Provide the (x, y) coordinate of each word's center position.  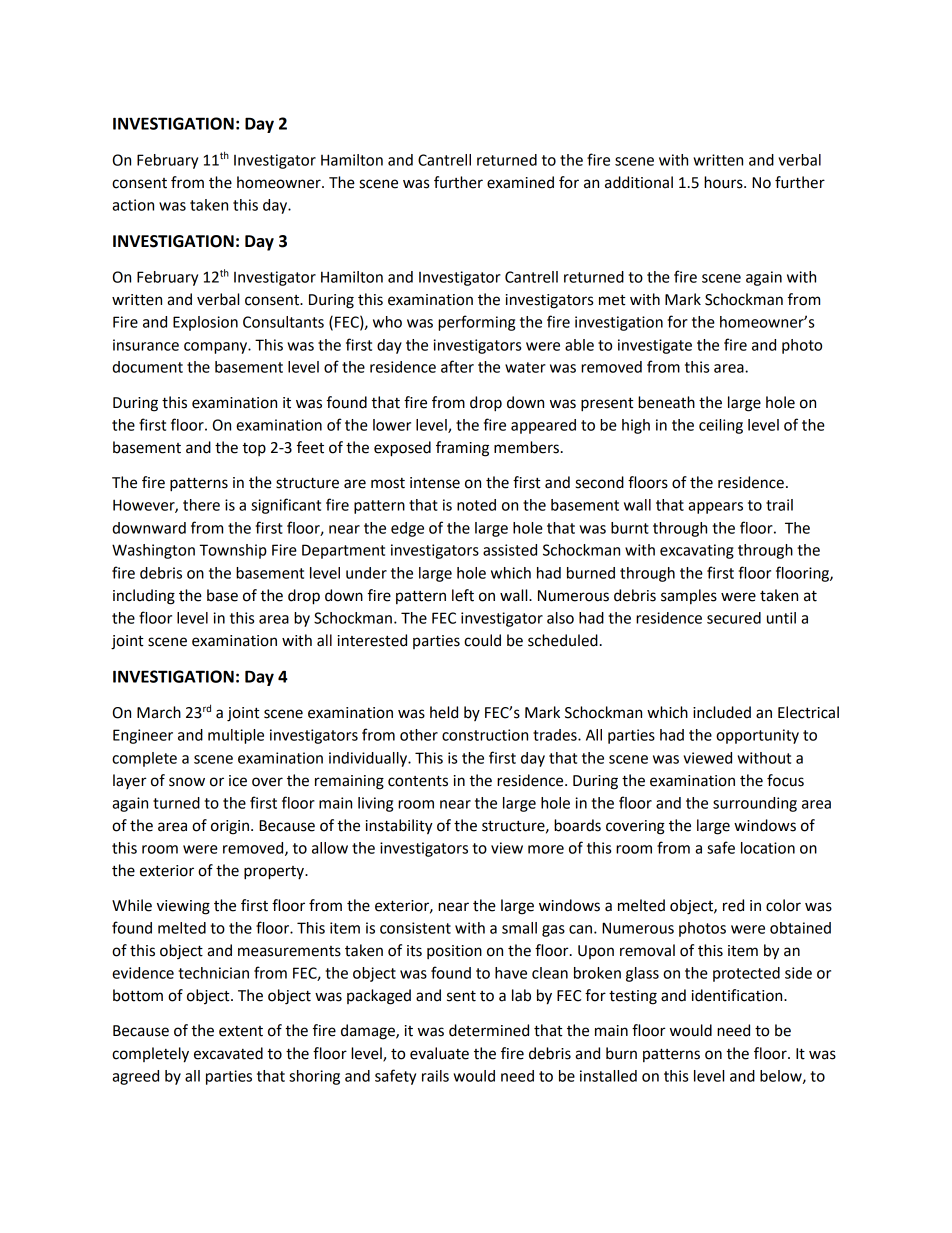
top (254, 449)
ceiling (721, 426)
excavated (228, 1053)
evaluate (439, 1053)
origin (230, 827)
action (133, 205)
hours (724, 182)
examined (520, 182)
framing (462, 449)
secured (734, 618)
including (144, 597)
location (768, 848)
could (482, 640)
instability (399, 827)
